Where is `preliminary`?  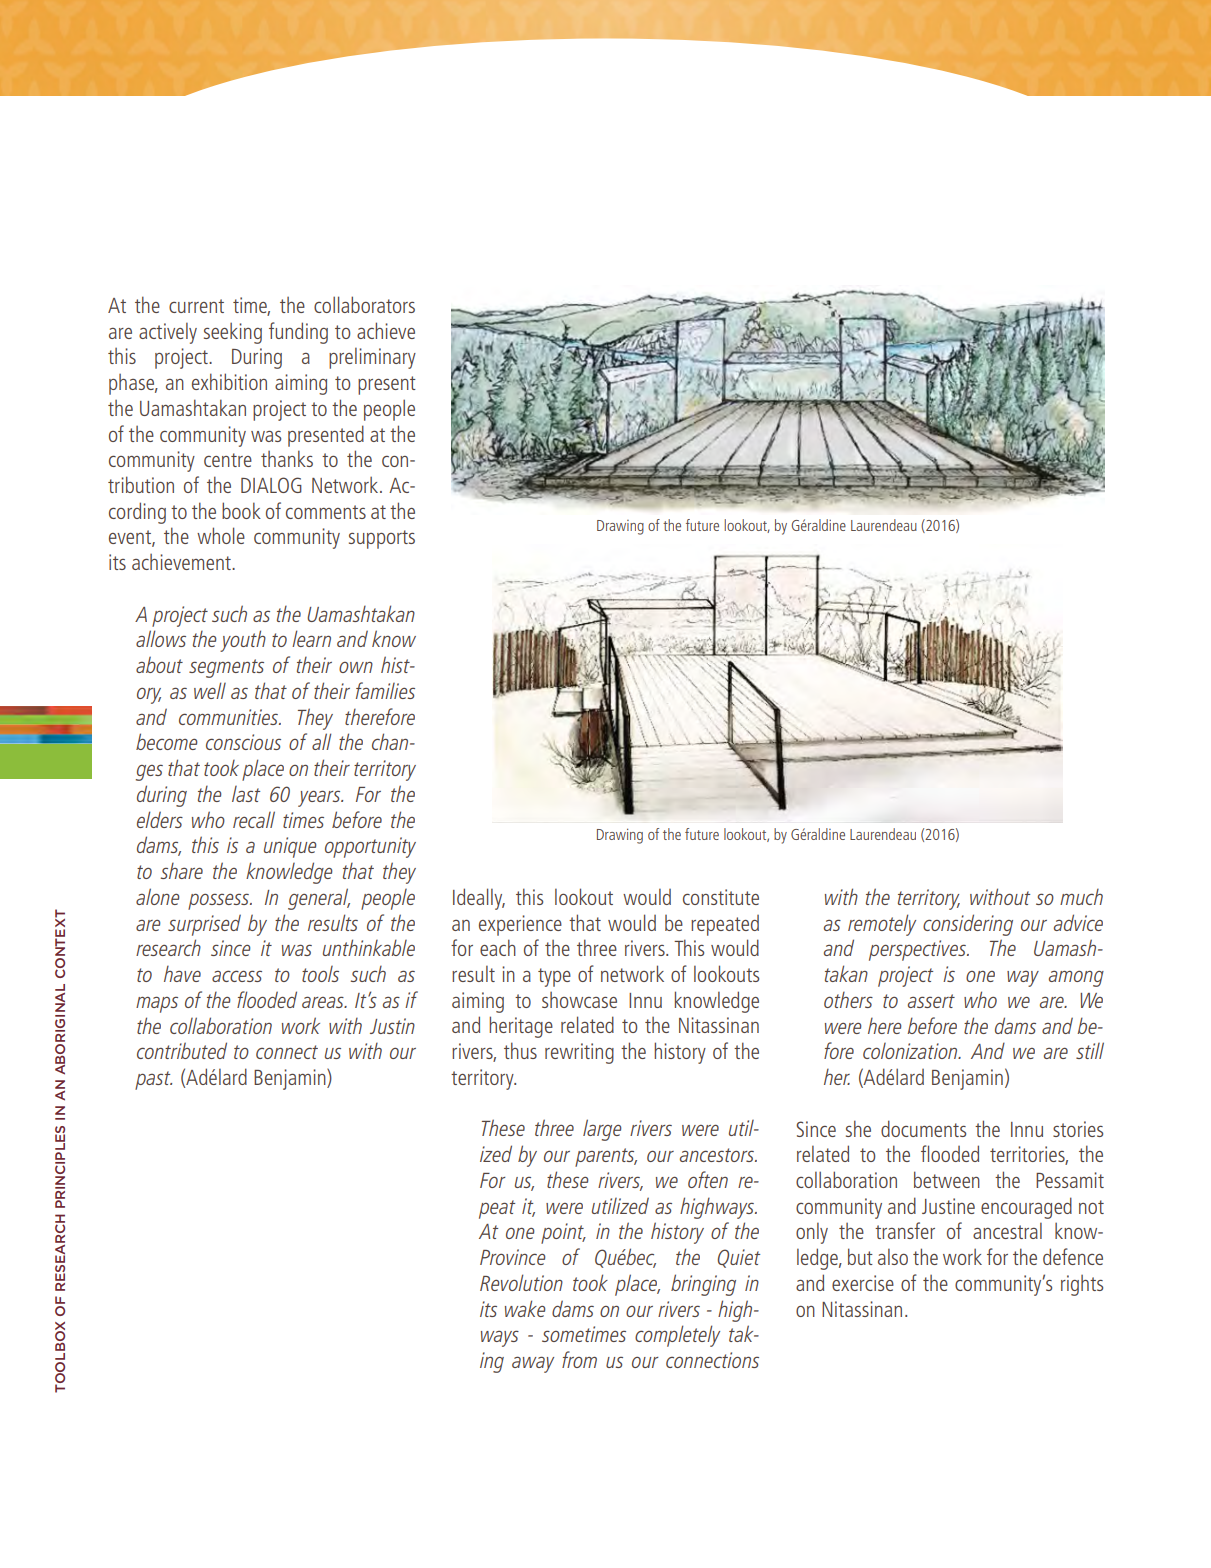 preliminary is located at coordinates (372, 358).
